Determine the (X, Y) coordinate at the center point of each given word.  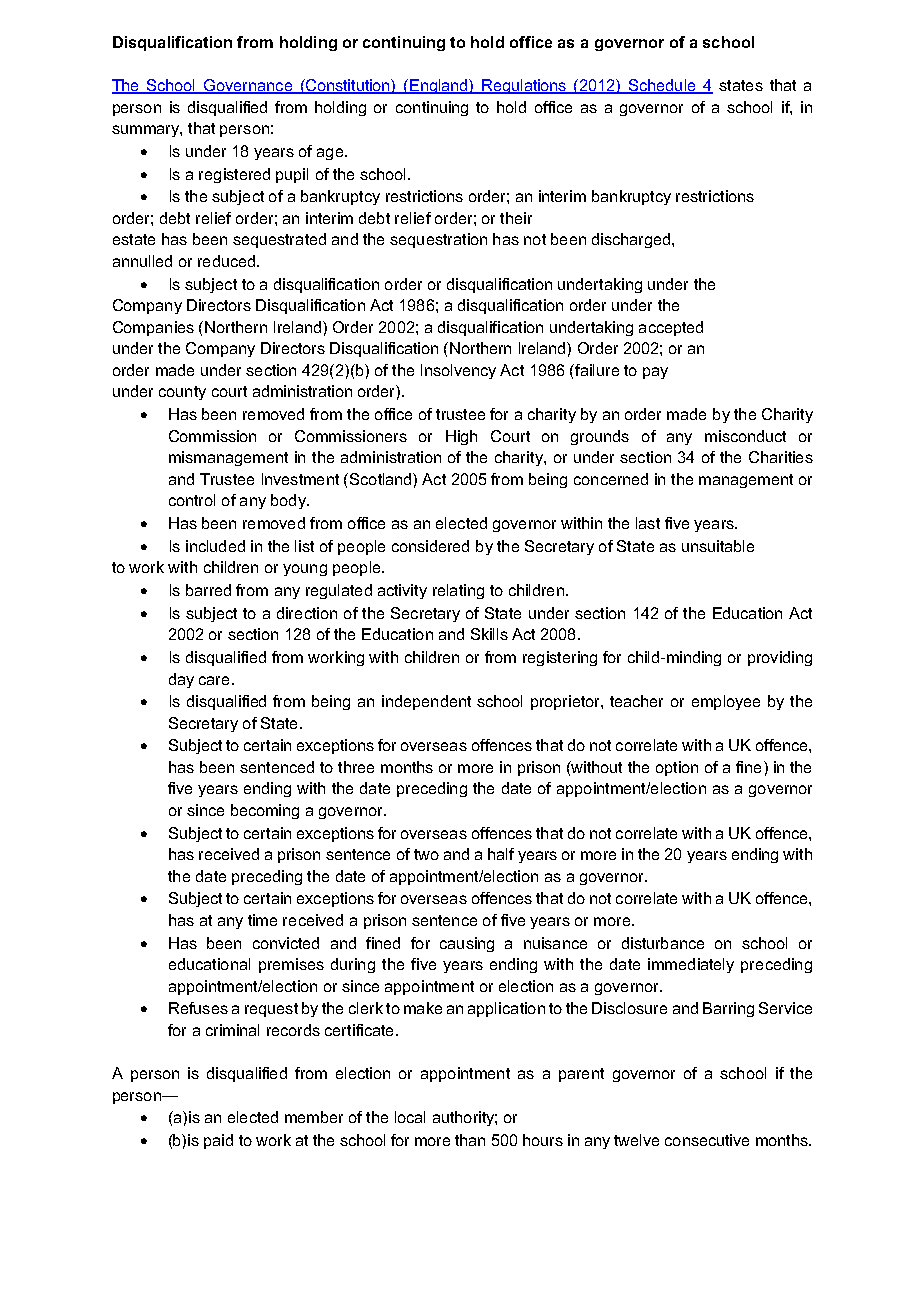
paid (218, 1141)
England (439, 86)
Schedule (662, 86)
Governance (248, 86)
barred (208, 590)
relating (458, 591)
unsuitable (718, 546)
